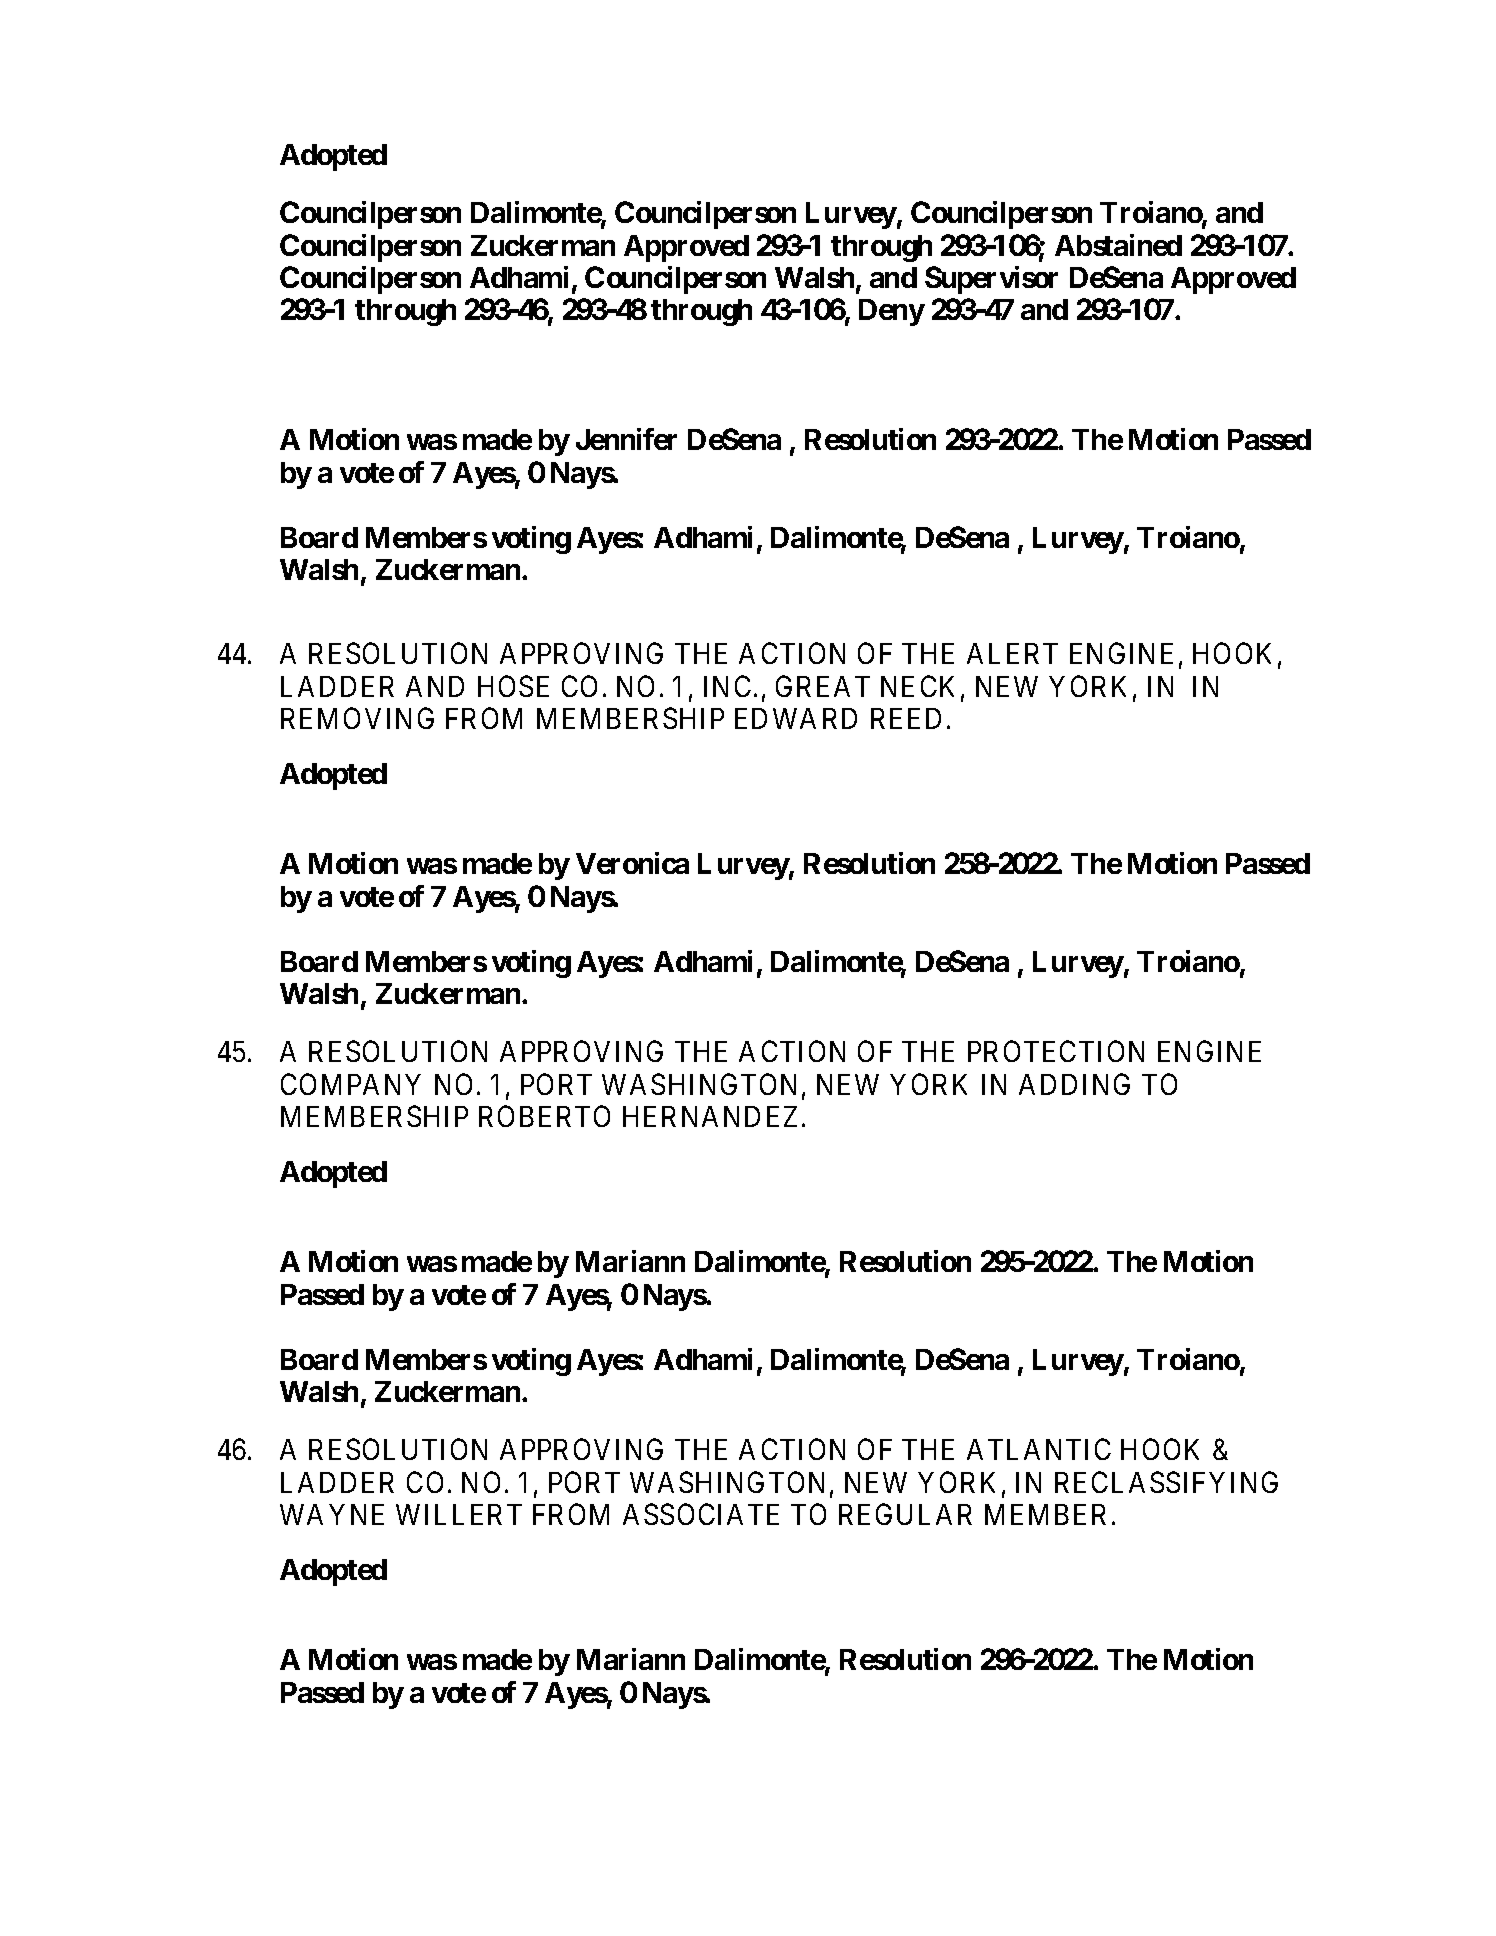 This screenshot has height=1936, width=1496. What do you see at coordinates (332, 1514) in the screenshot?
I see `WAYNE` at bounding box center [332, 1514].
